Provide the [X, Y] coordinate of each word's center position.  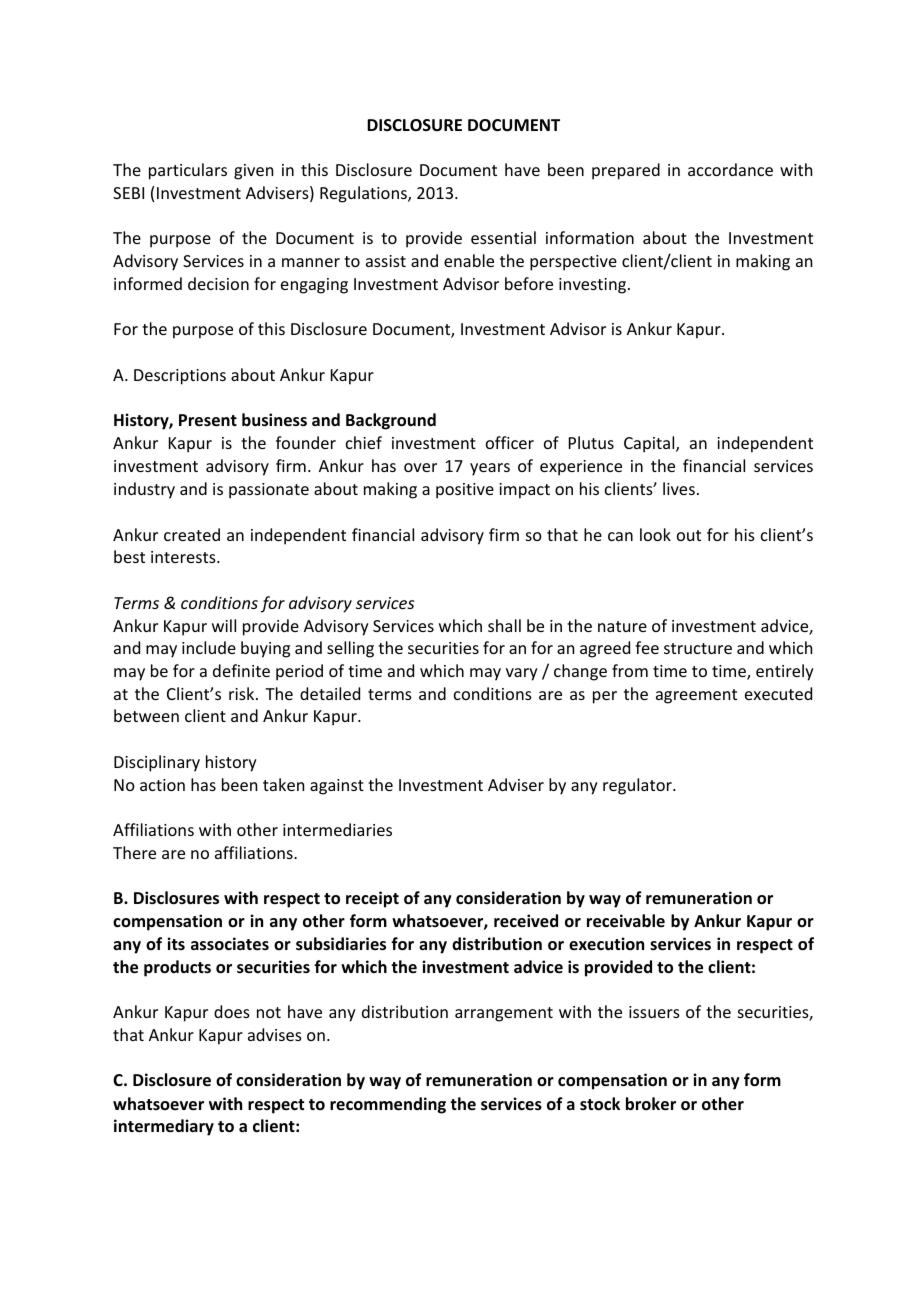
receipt [372, 899]
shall [504, 625]
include [209, 647]
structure [698, 648]
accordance [730, 169]
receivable [626, 921]
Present [208, 420]
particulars [188, 171]
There [134, 852]
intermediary [164, 1127]
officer [510, 442]
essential [503, 237]
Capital [650, 444]
